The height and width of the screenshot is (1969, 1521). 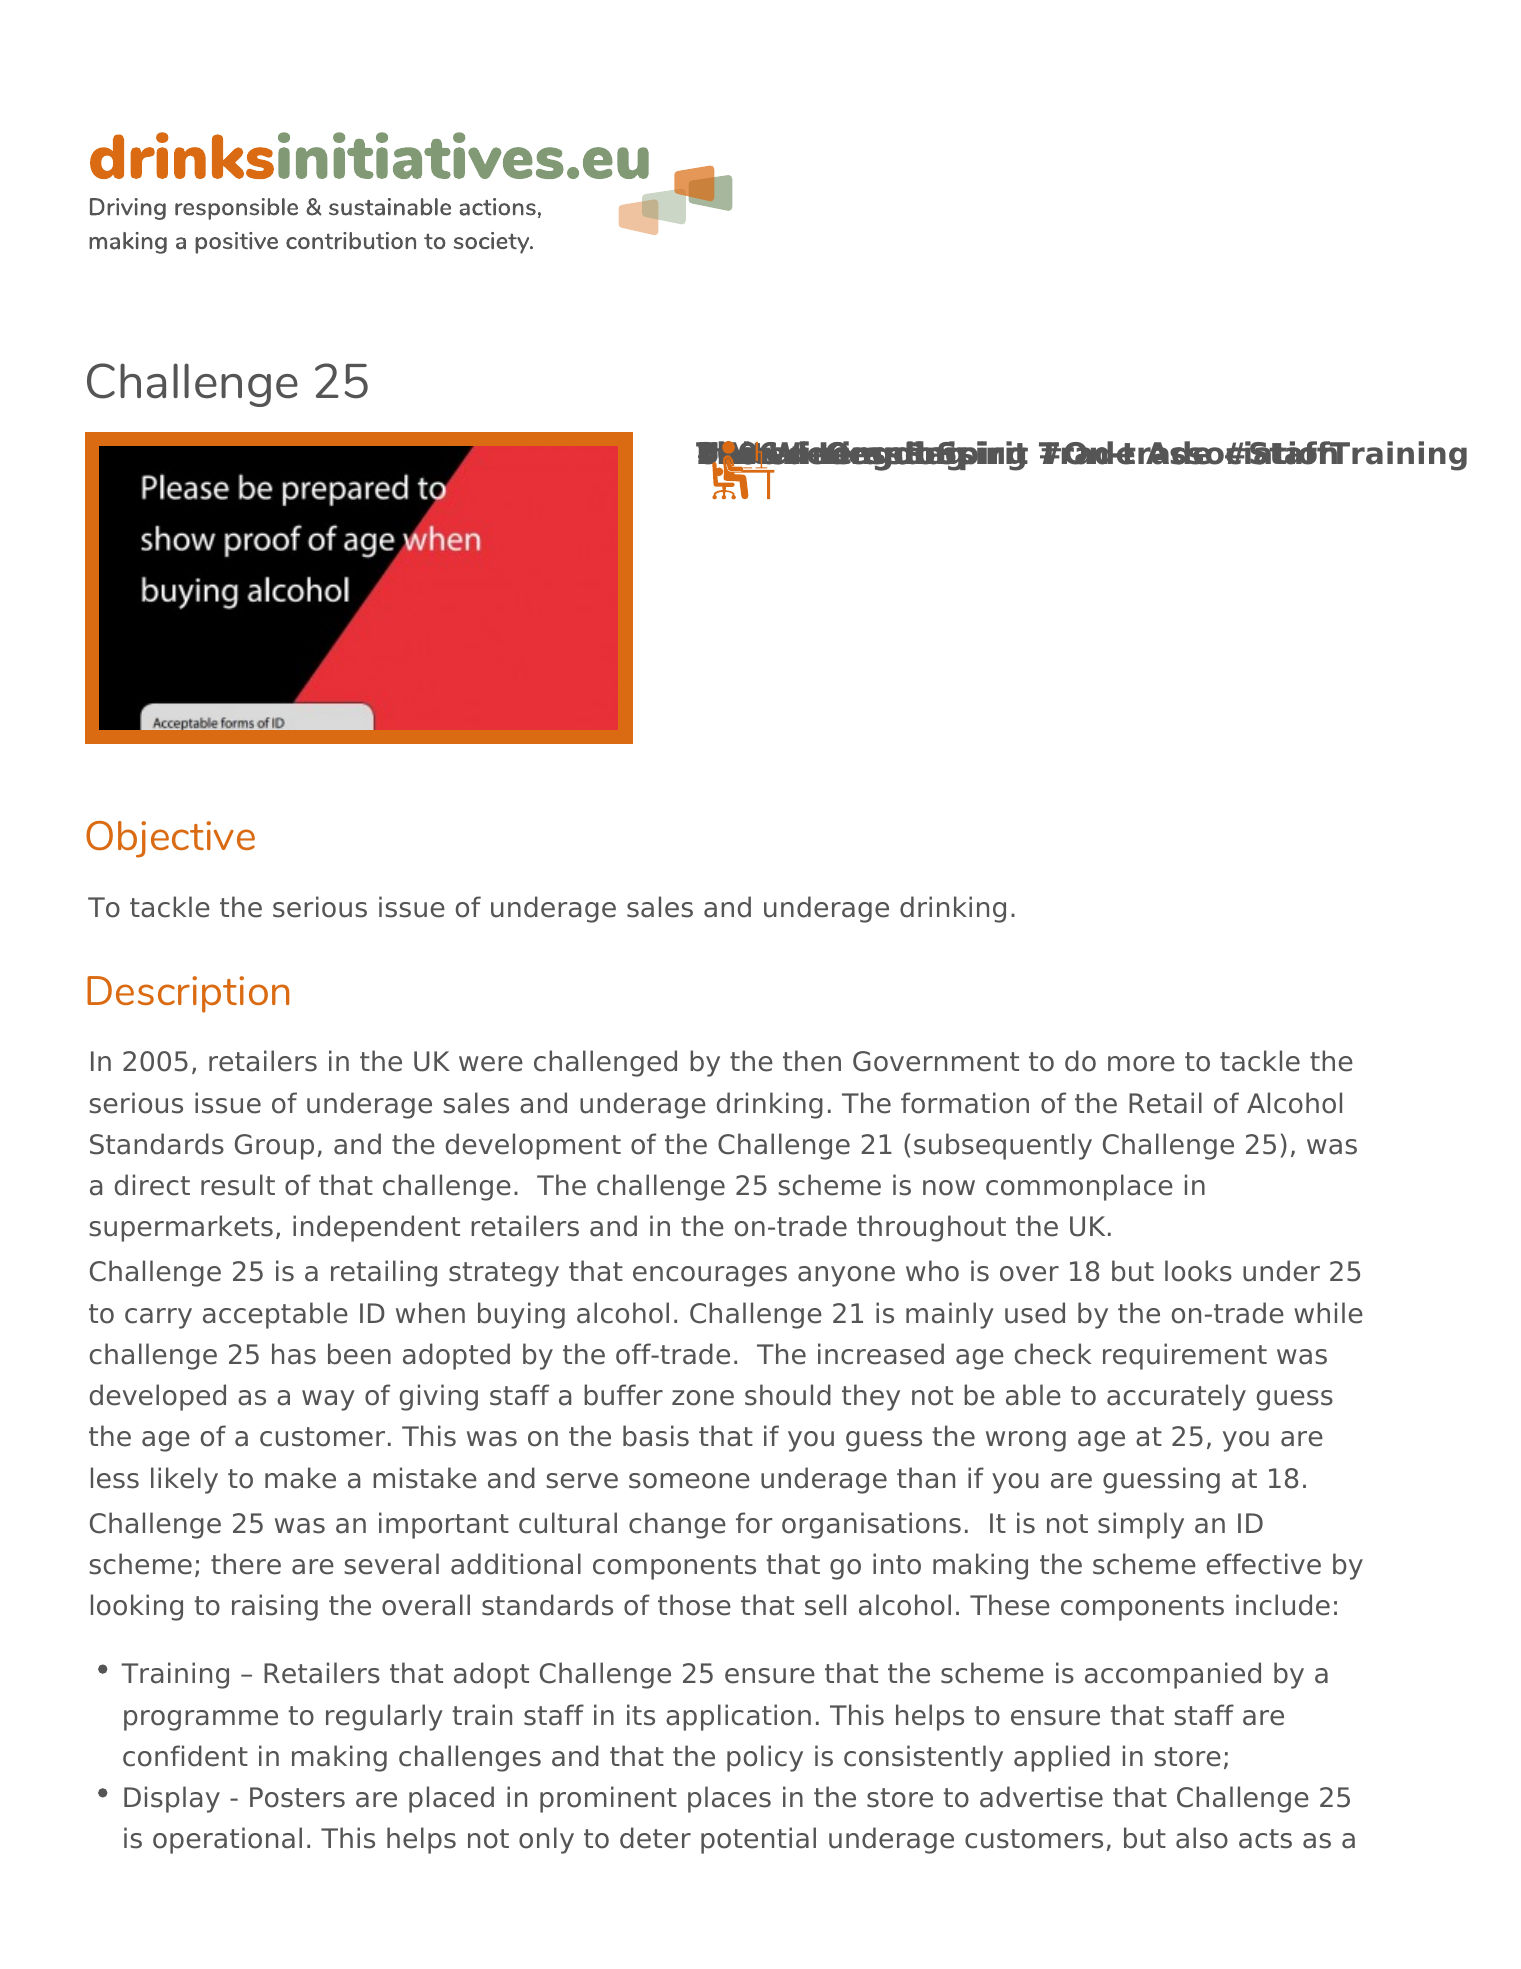 I want to click on Description, so click(x=188, y=994).
